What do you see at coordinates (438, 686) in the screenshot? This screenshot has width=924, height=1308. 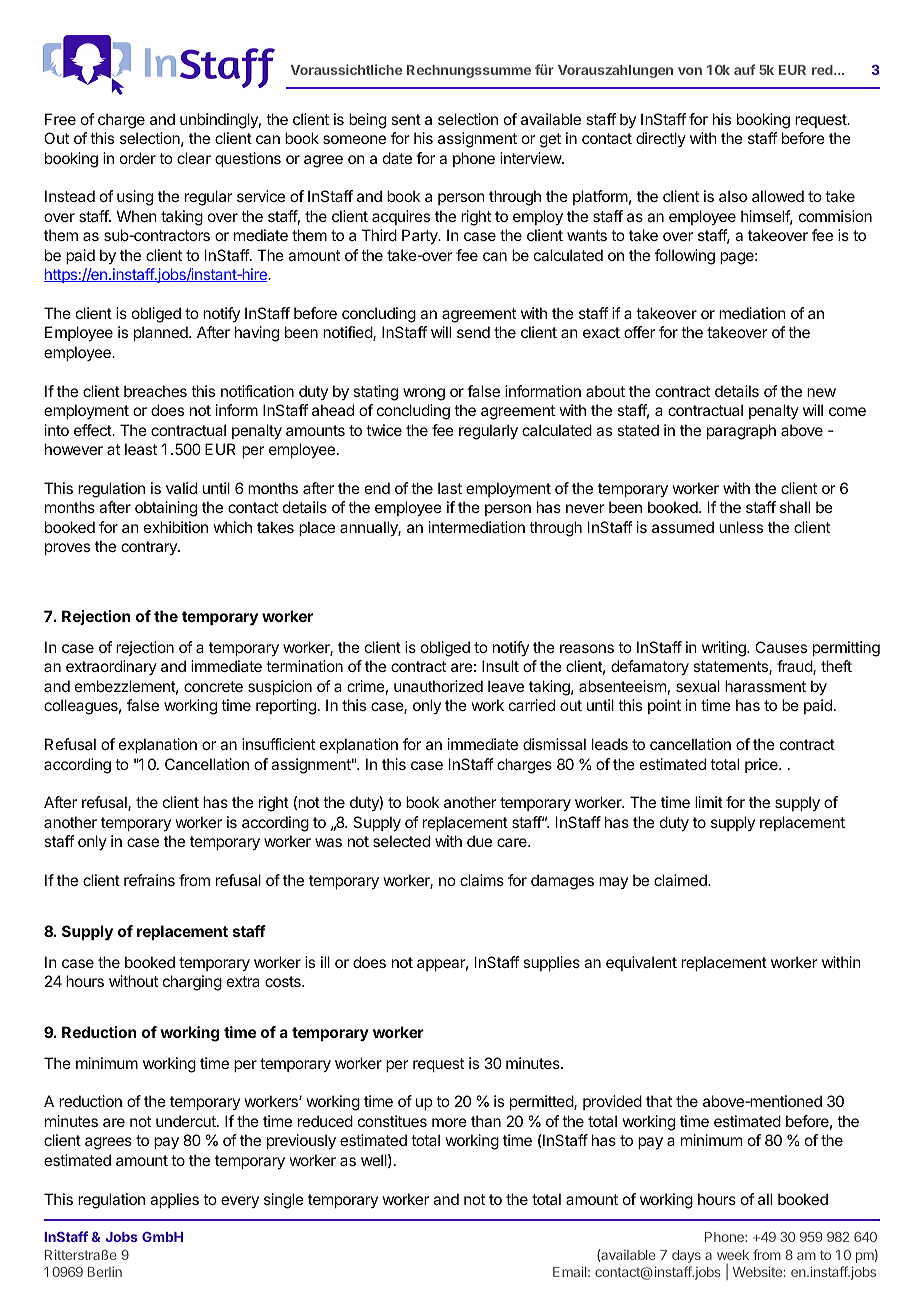 I see `unauthorized` at bounding box center [438, 686].
